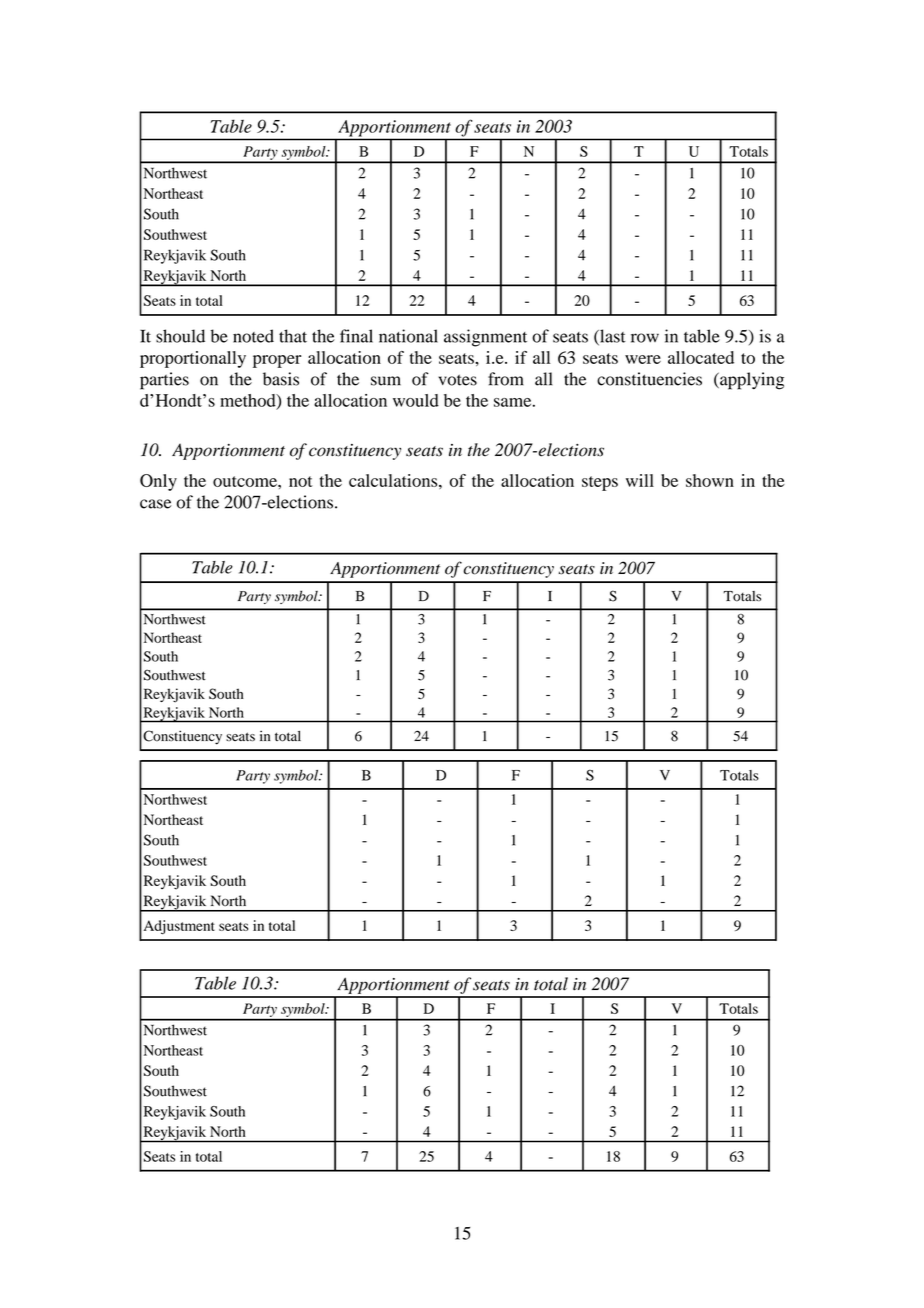 This screenshot has width=924, height=1308. I want to click on steps, so click(600, 483).
